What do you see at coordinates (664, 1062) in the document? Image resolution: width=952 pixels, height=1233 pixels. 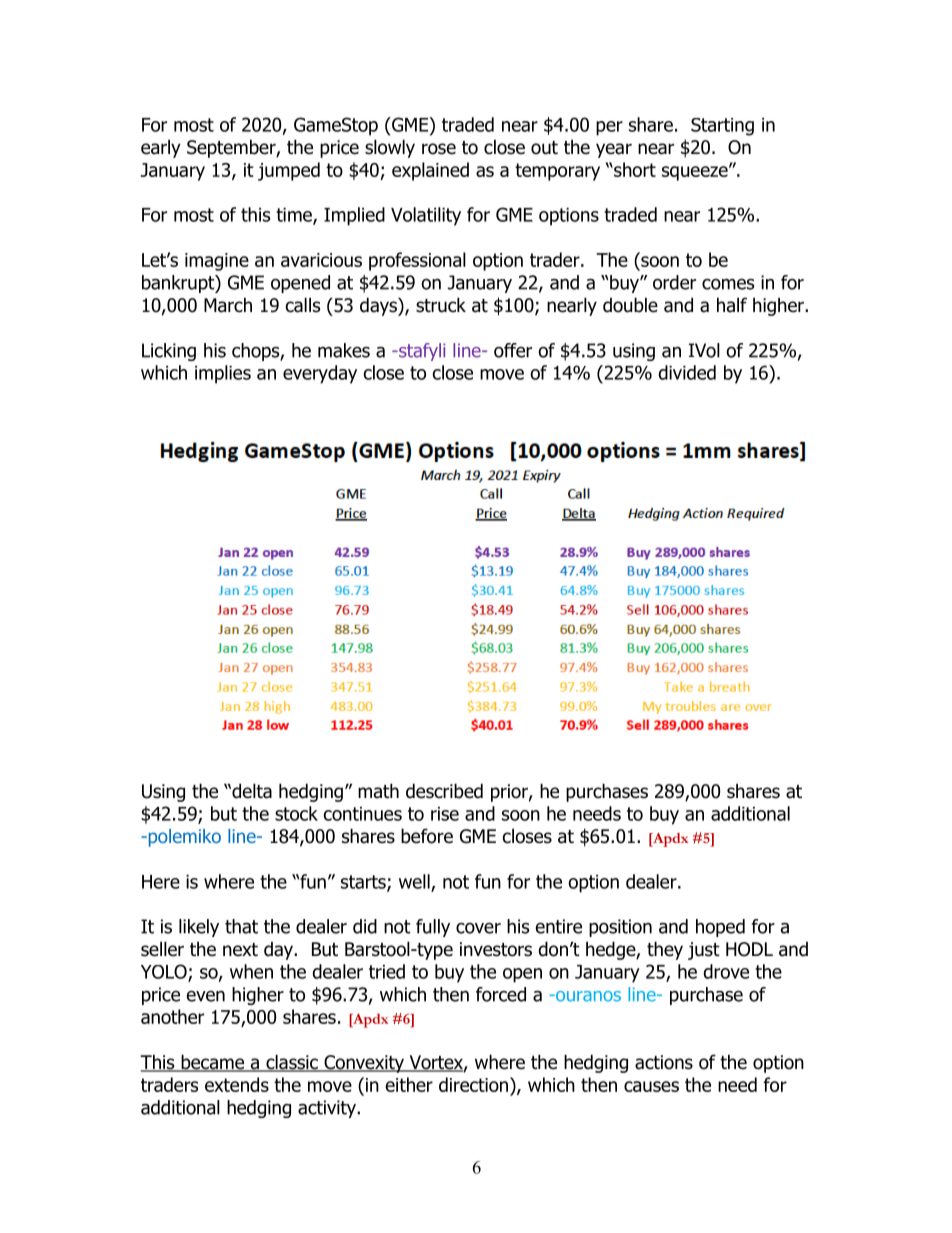 I see `actions` at bounding box center [664, 1062].
